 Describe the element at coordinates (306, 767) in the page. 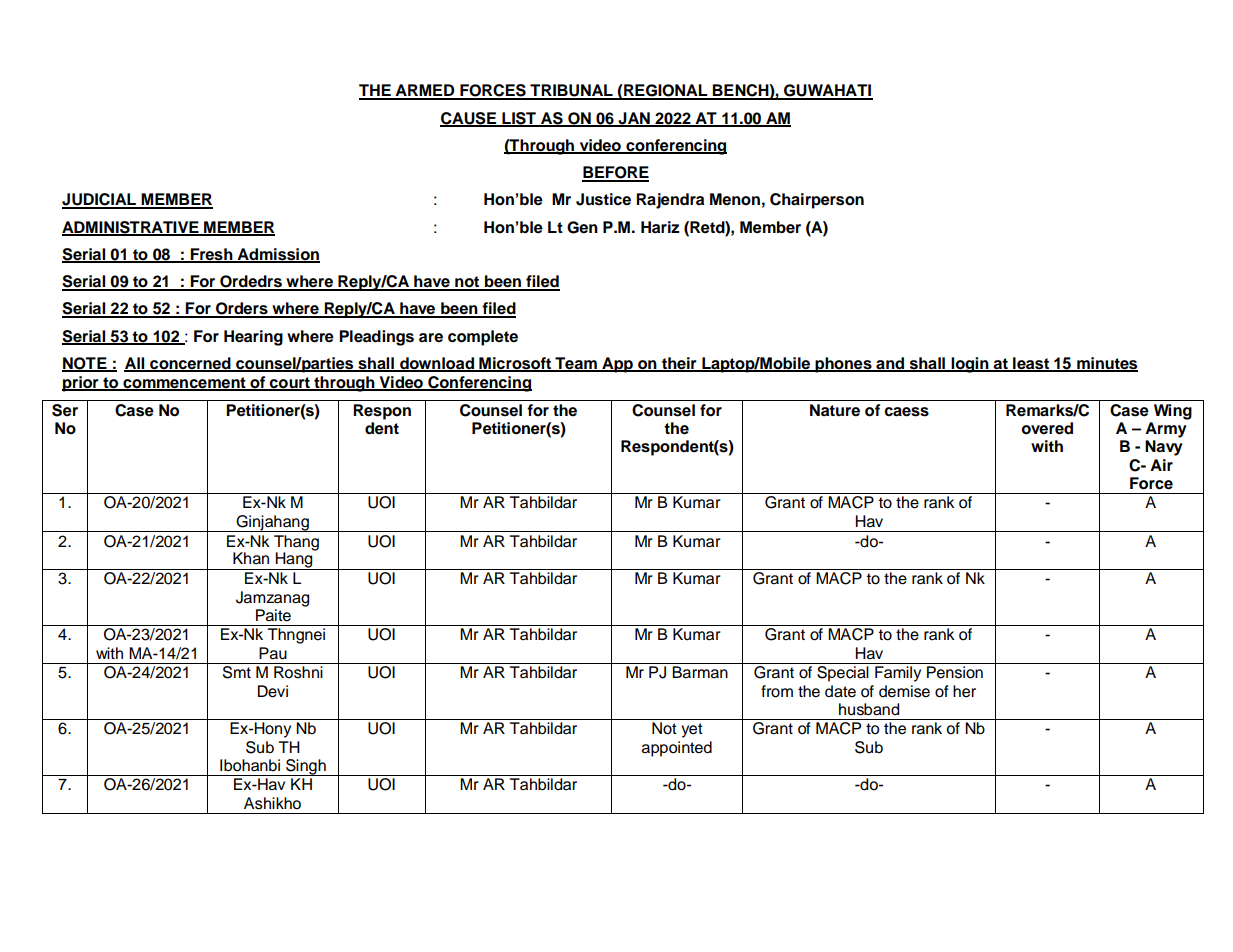

I see `Singh` at that location.
